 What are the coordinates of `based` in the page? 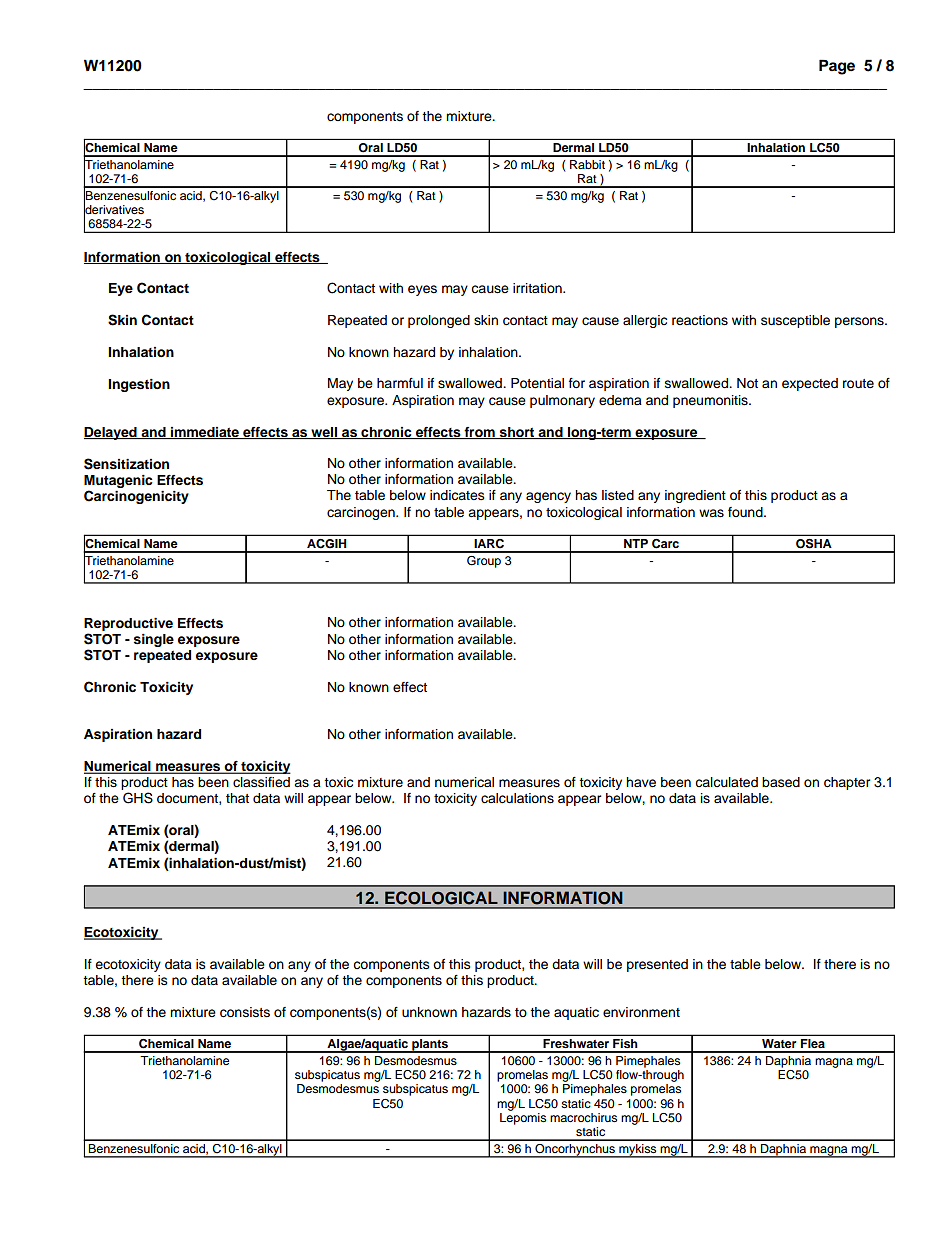 It's located at (781, 782).
